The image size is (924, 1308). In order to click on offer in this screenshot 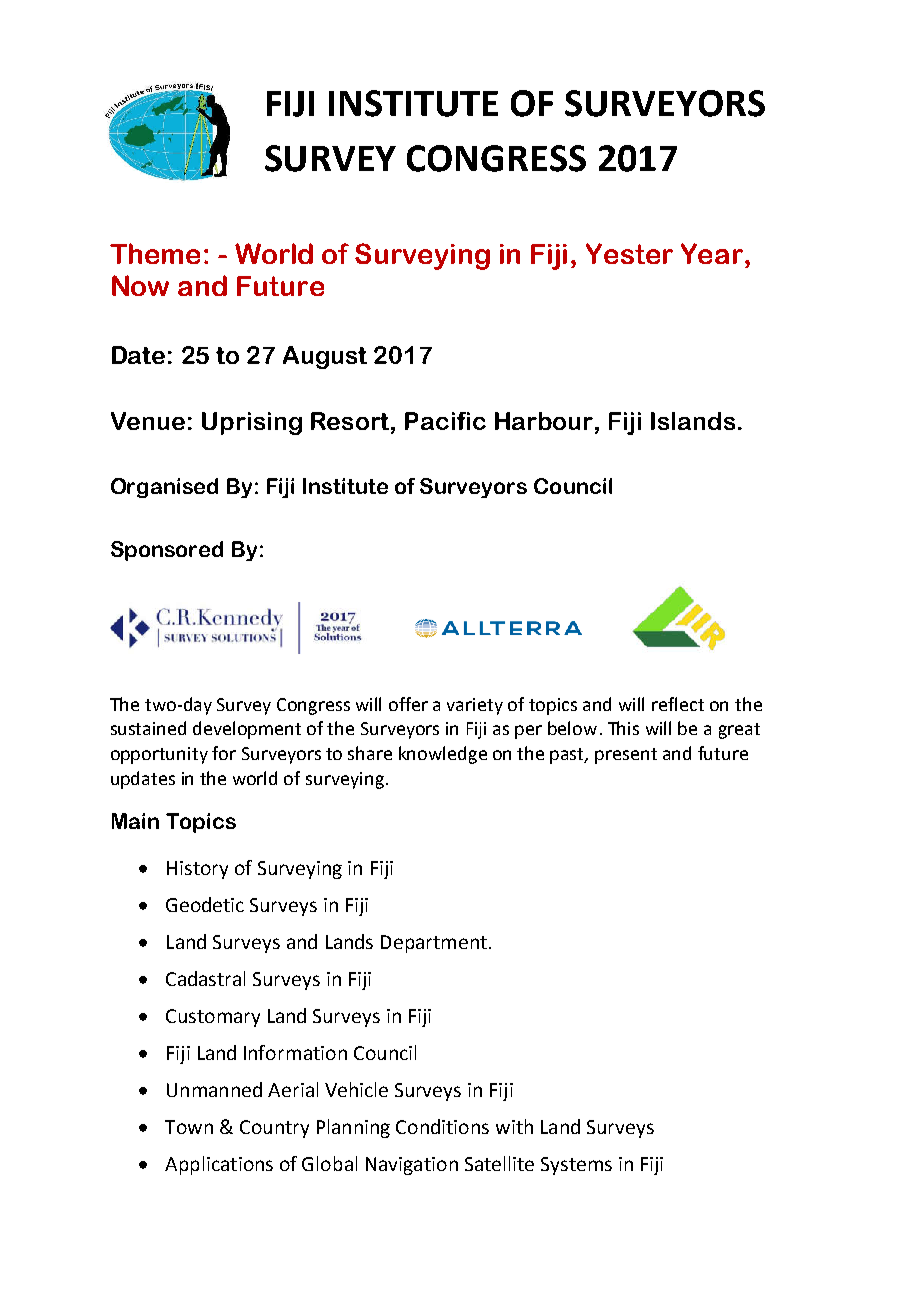, I will do `click(408, 704)`.
